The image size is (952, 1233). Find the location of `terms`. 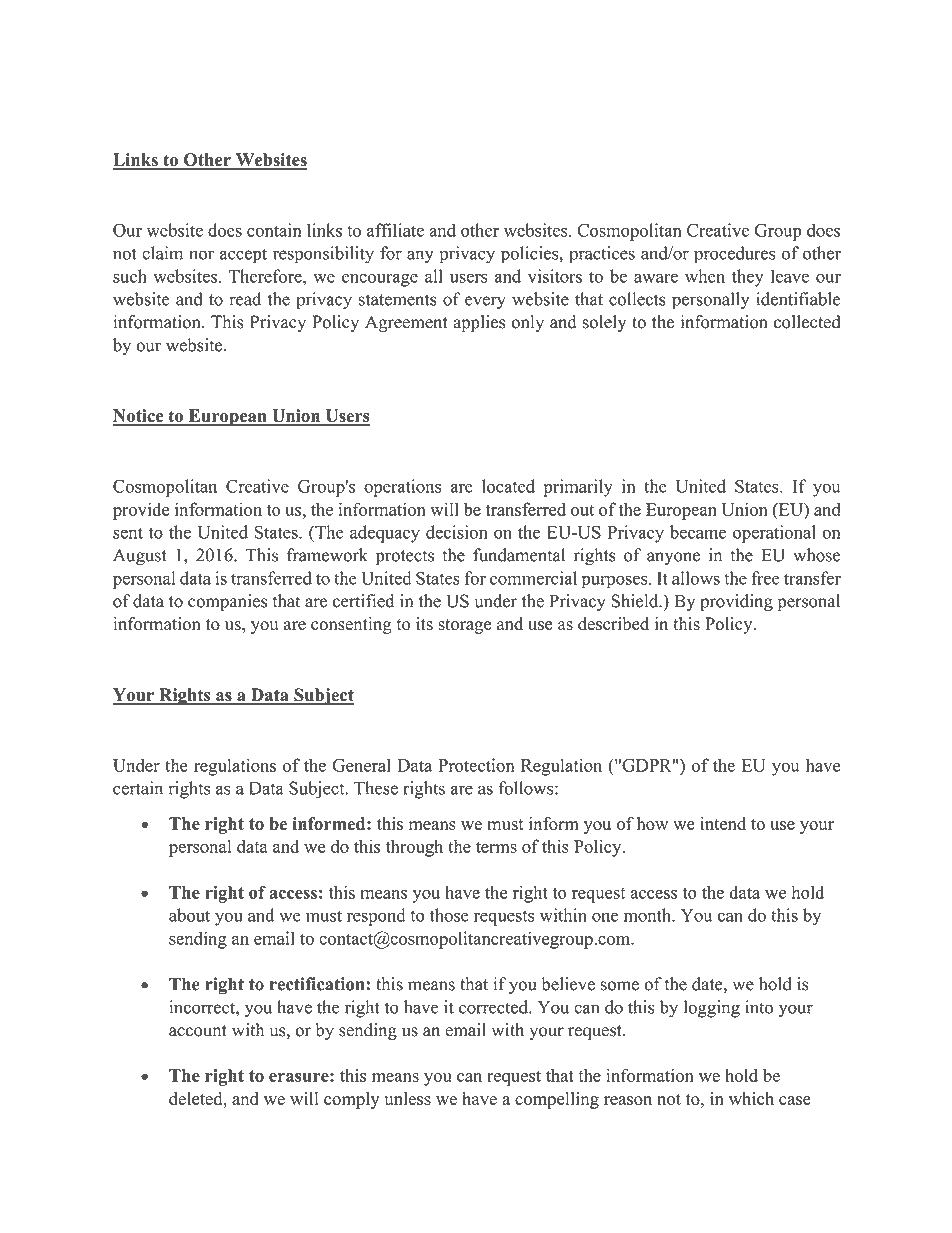

terms is located at coordinates (496, 847).
